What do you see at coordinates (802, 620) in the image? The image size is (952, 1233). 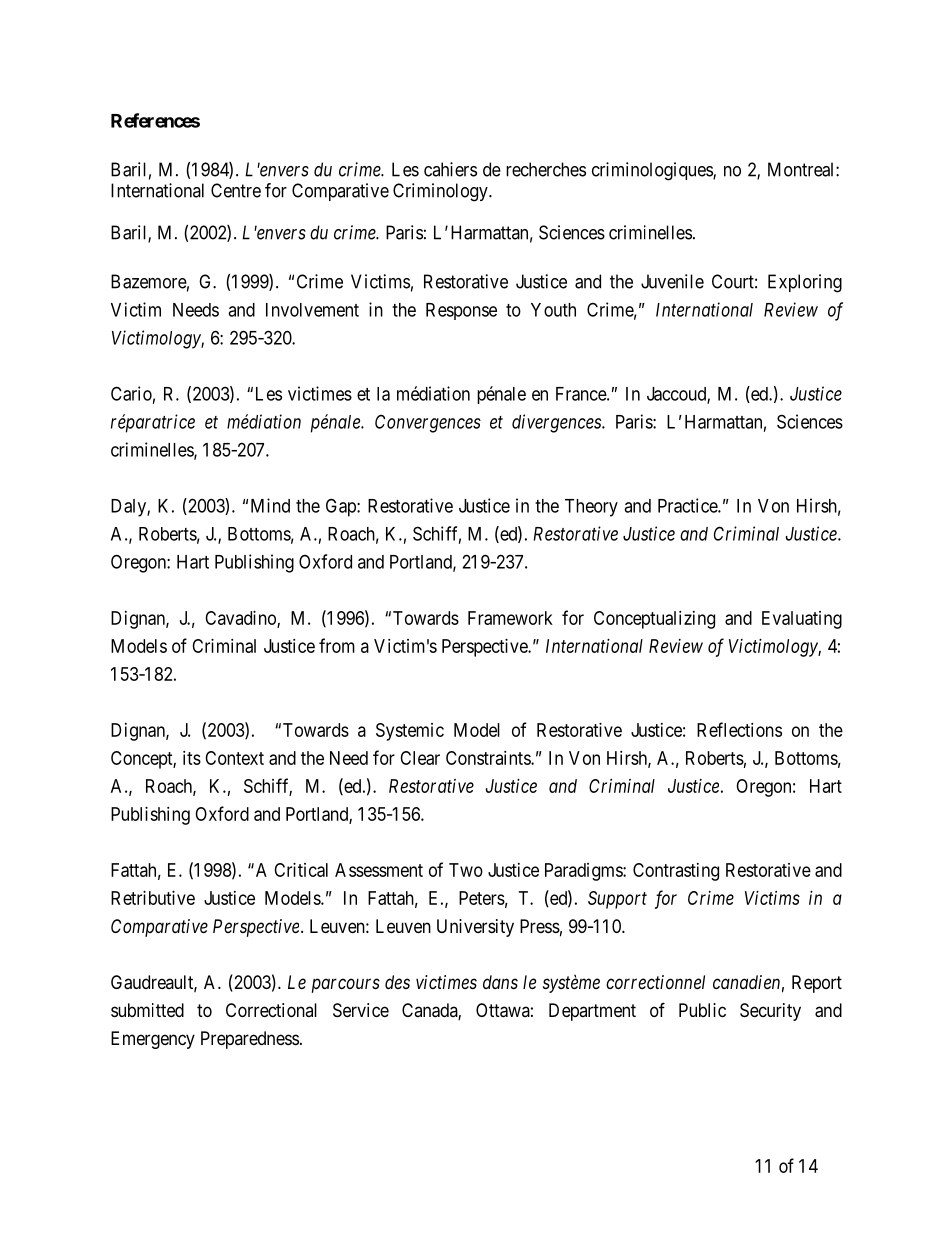 I see `Evaluating` at bounding box center [802, 620].
